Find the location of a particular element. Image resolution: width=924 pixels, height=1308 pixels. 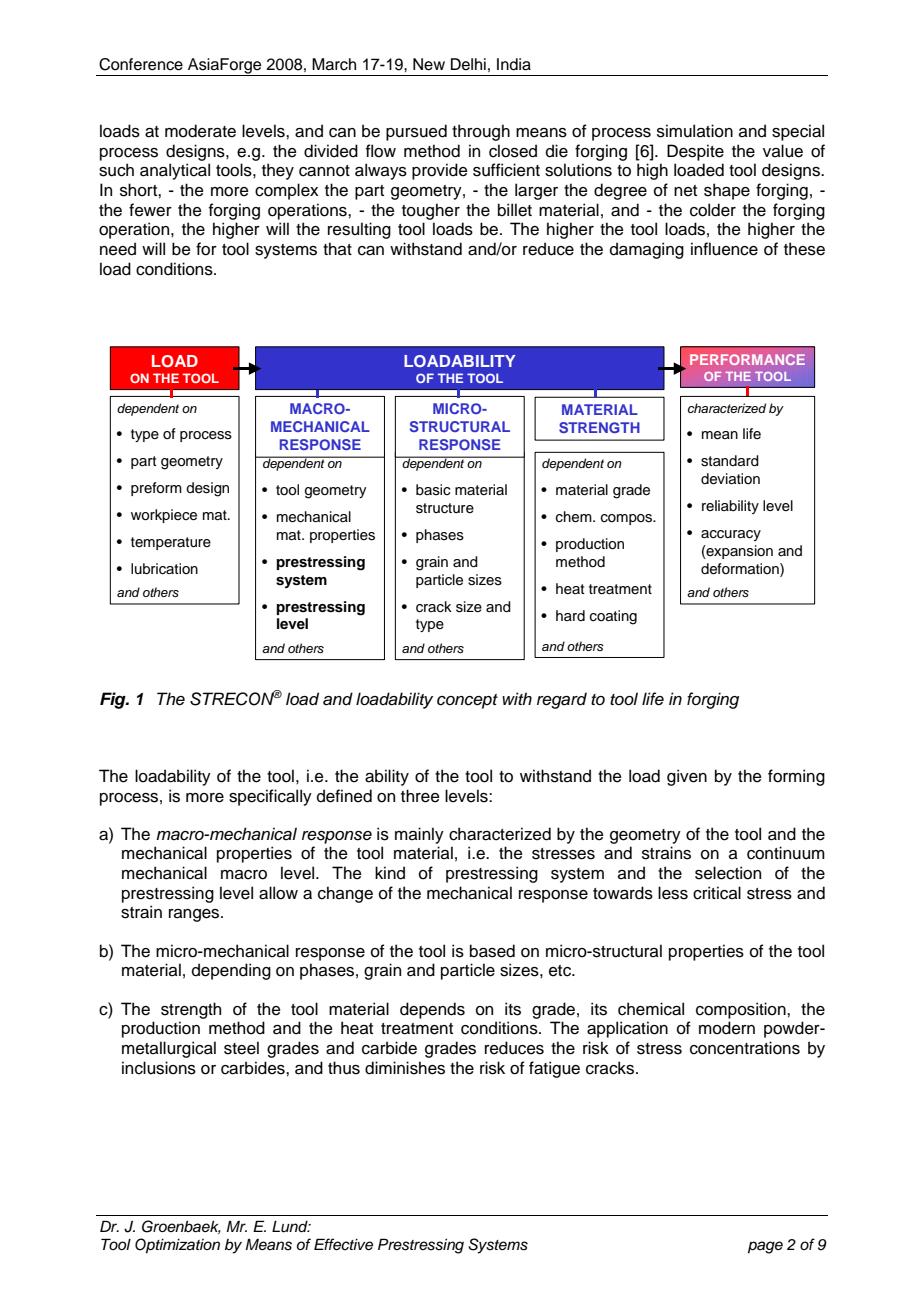

Optimization is located at coordinates (177, 1246).
